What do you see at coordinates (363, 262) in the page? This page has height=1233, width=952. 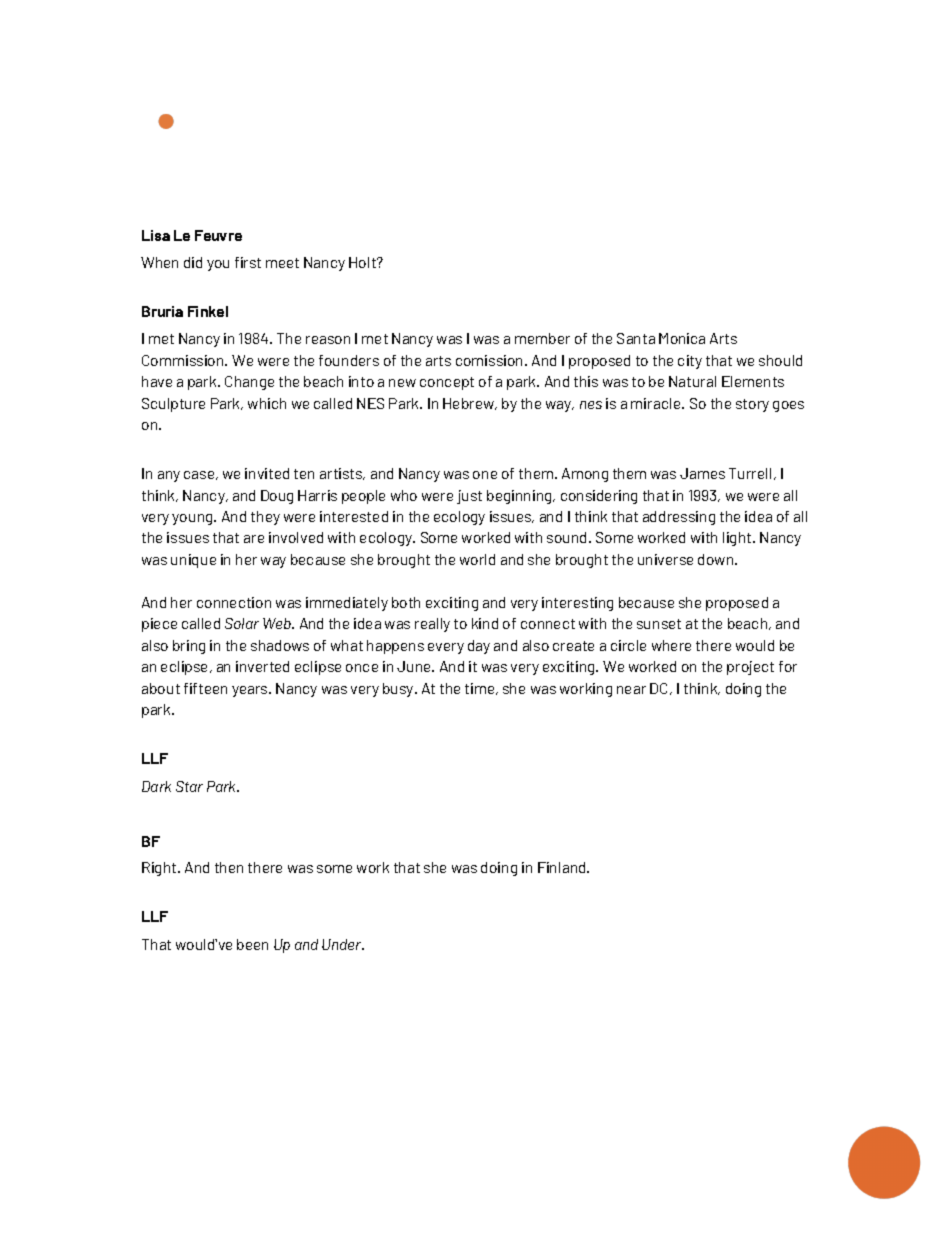 I see `Holt` at bounding box center [363, 262].
